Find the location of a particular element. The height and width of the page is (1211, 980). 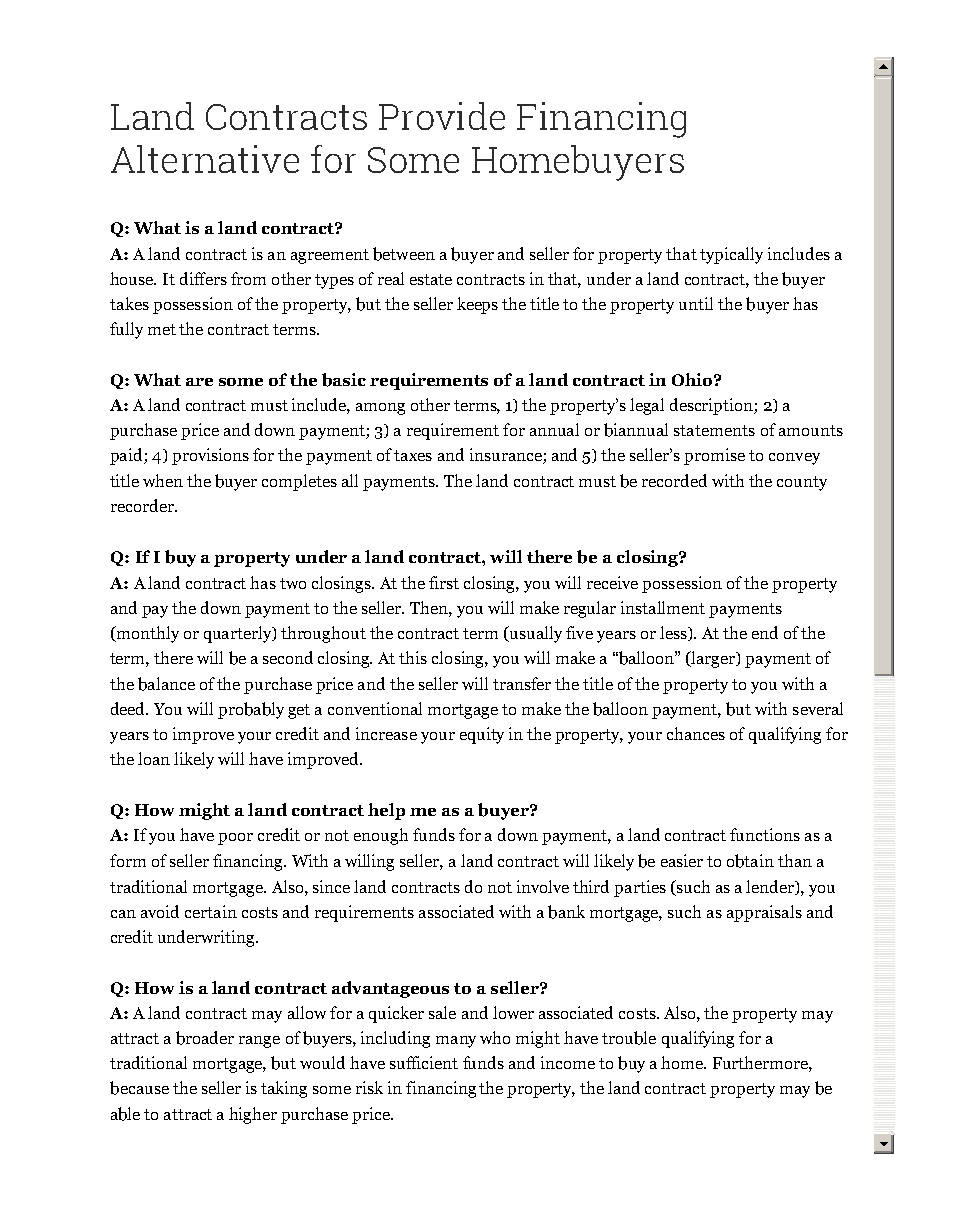

typically is located at coordinates (731, 255).
